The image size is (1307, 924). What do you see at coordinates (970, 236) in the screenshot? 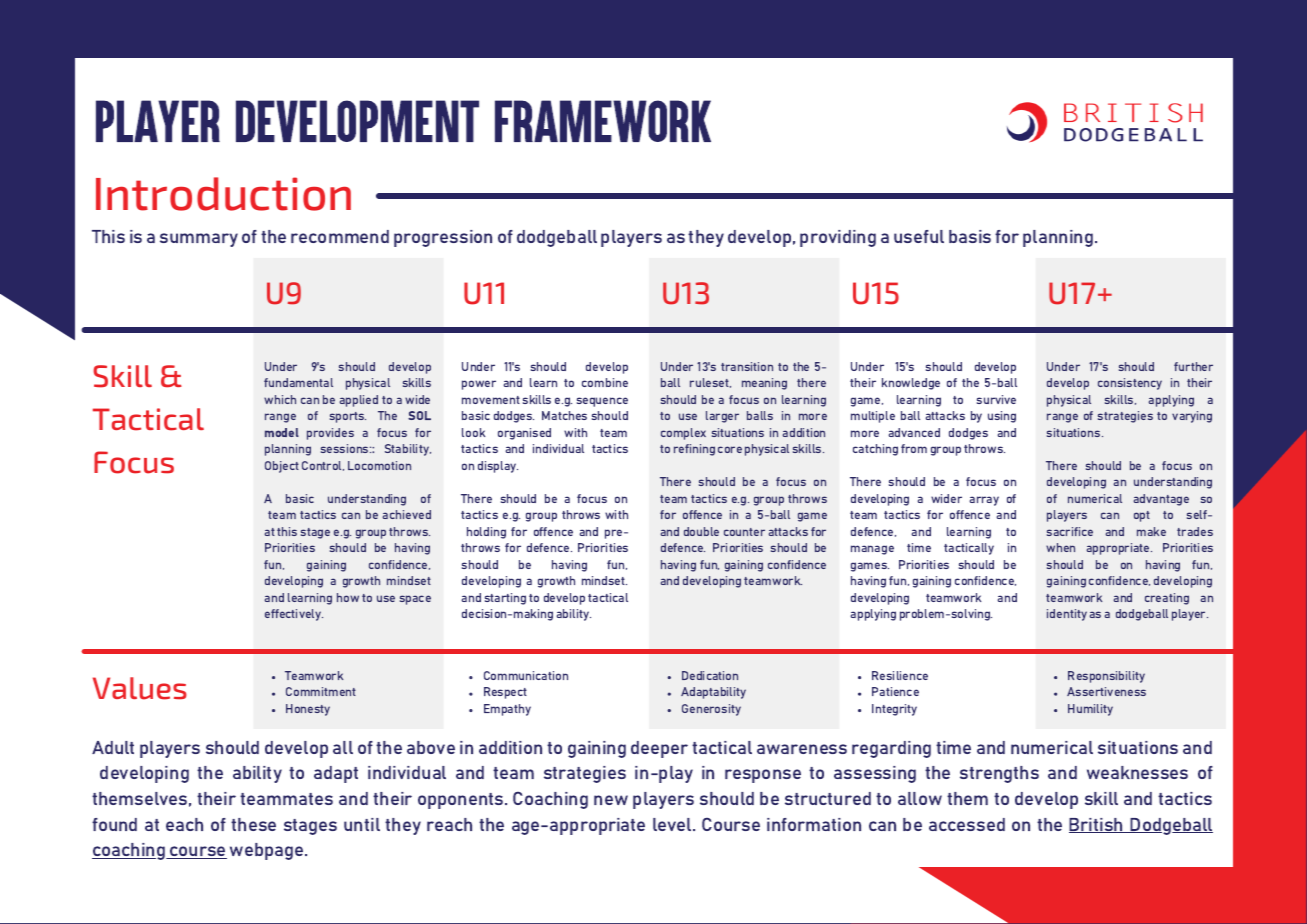
I see `basis` at bounding box center [970, 236].
